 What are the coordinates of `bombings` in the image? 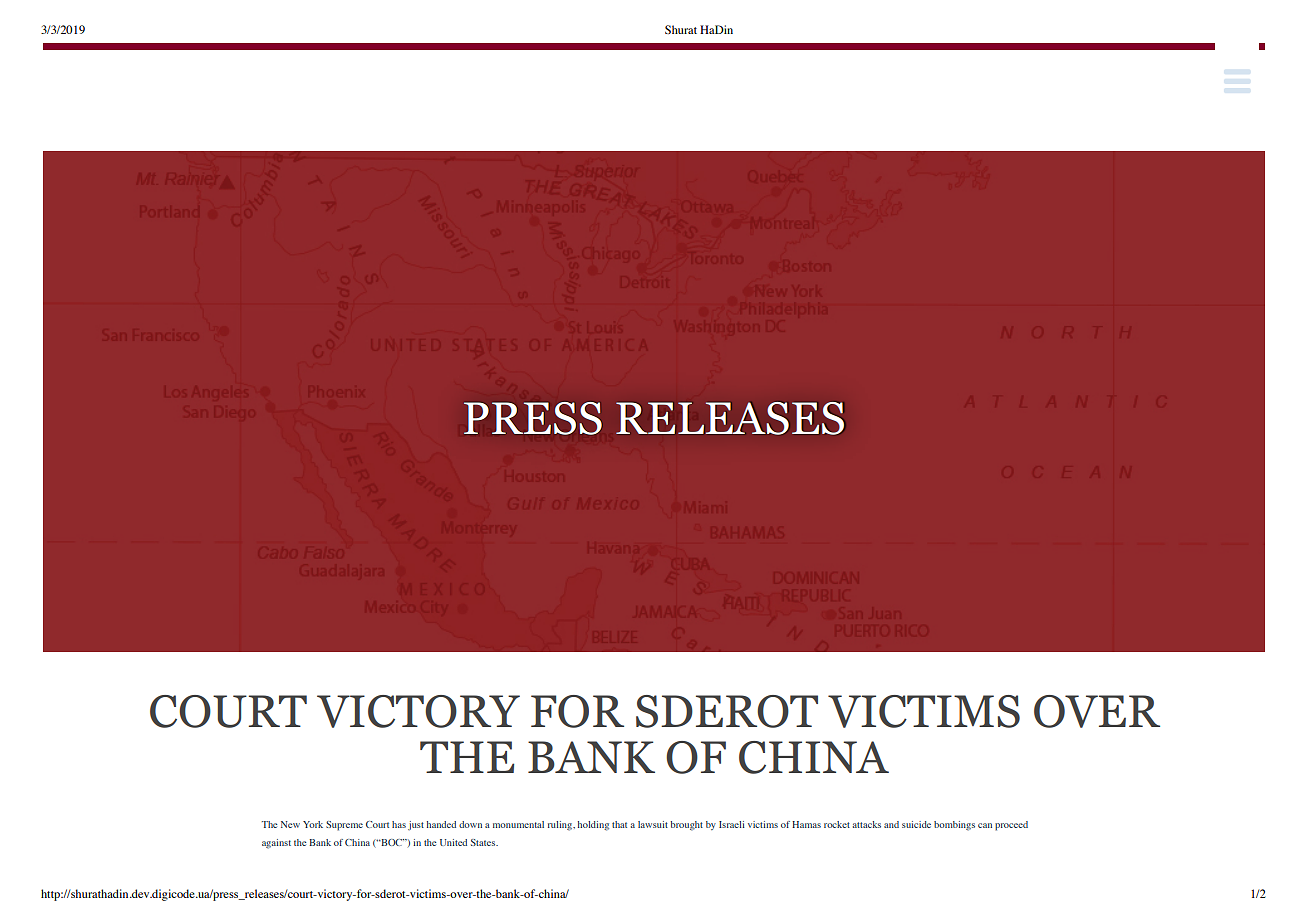 It's located at (954, 826).
